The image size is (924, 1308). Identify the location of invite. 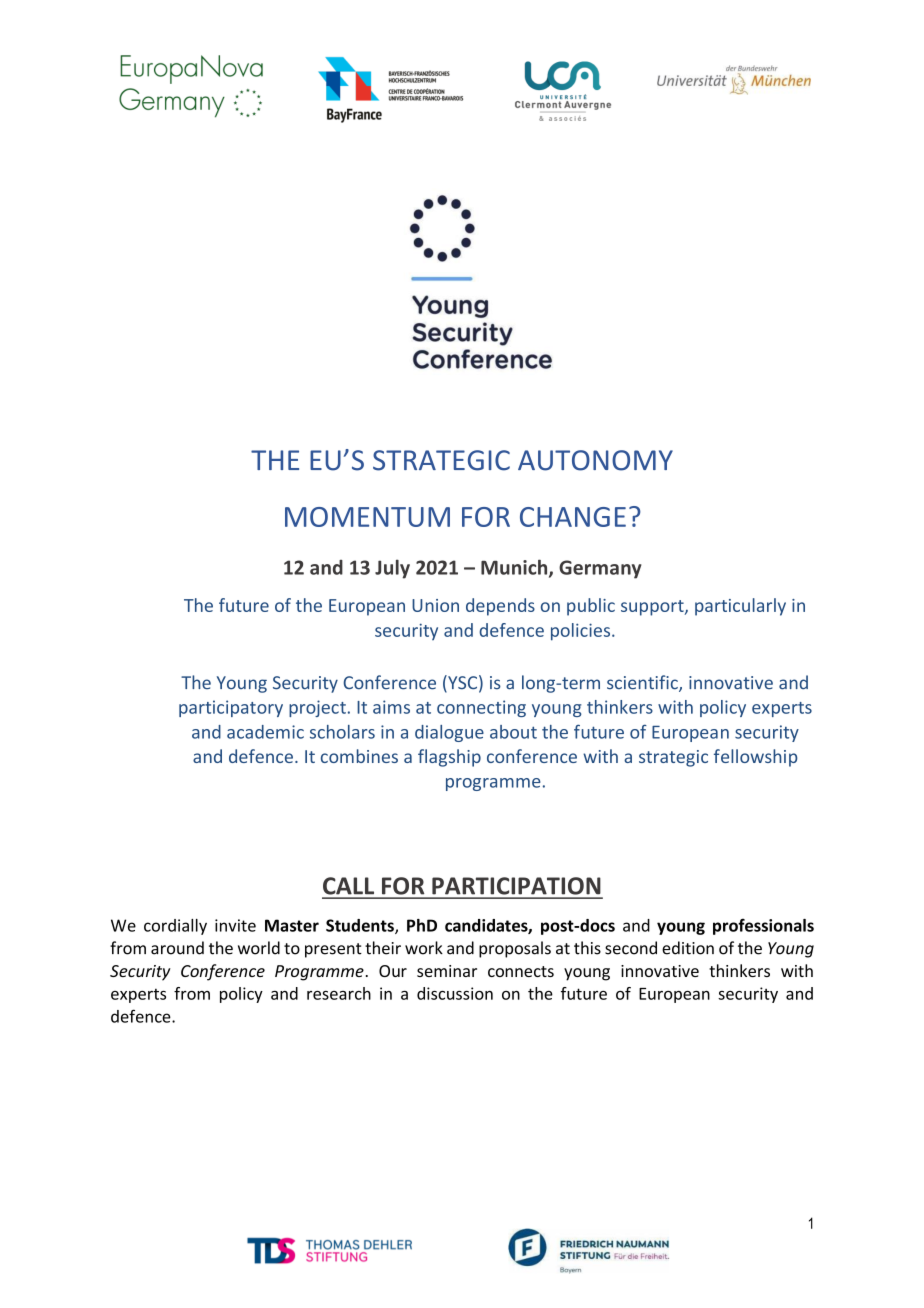
(235, 925).
